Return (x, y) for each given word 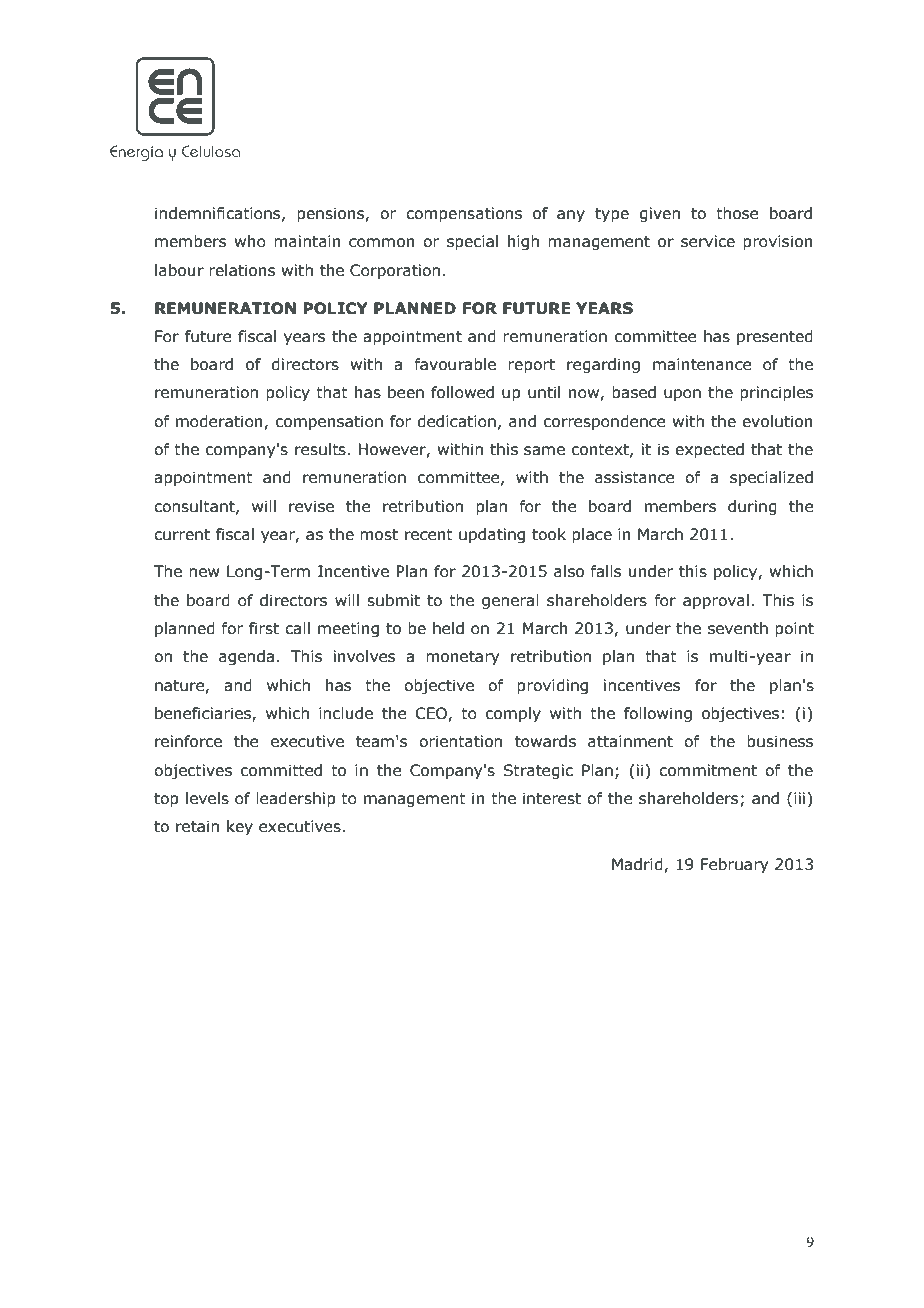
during (752, 507)
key (240, 827)
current (182, 535)
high (523, 242)
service (708, 241)
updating (492, 535)
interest (552, 798)
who (250, 241)
